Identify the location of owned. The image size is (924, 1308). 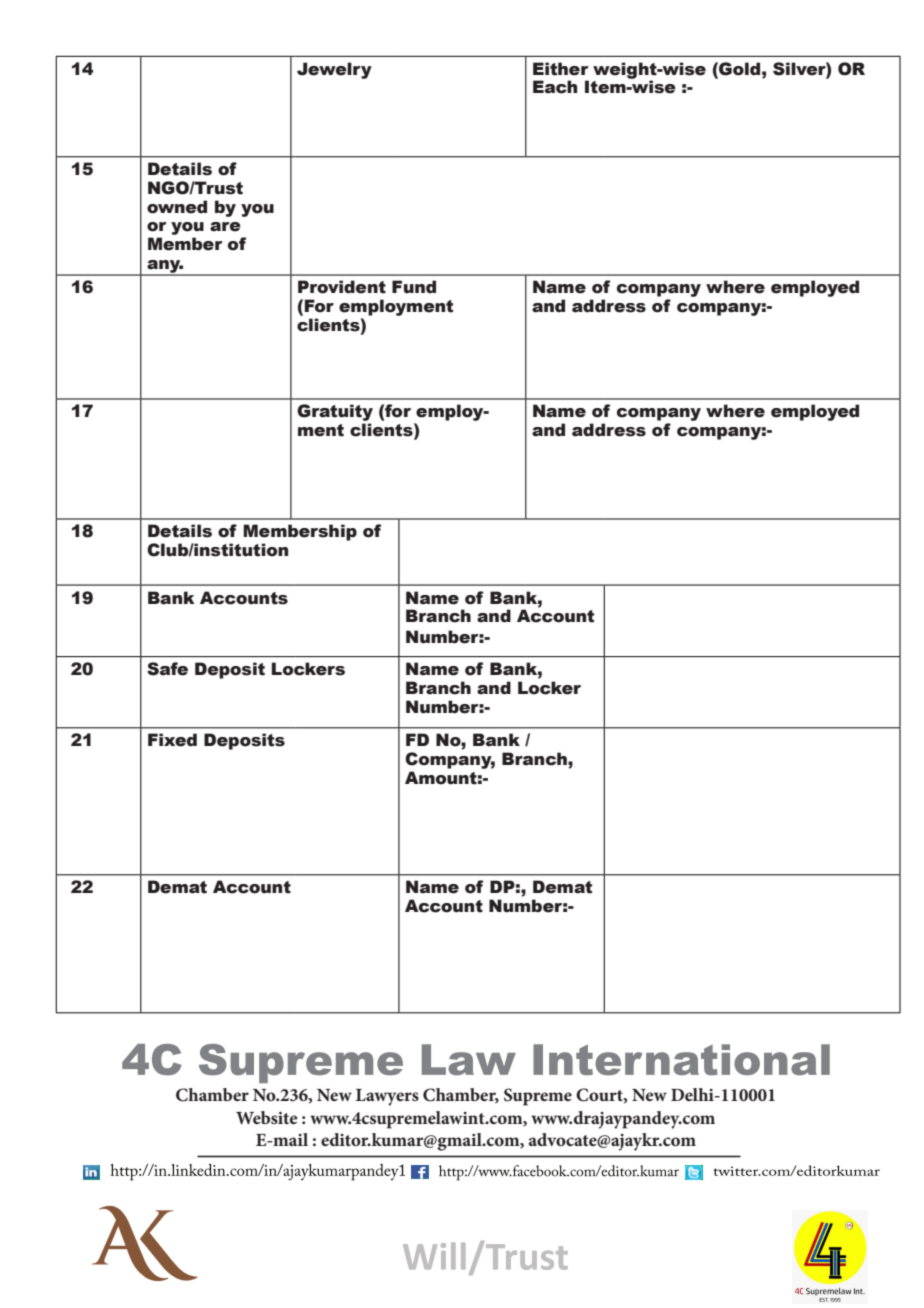
(177, 207).
